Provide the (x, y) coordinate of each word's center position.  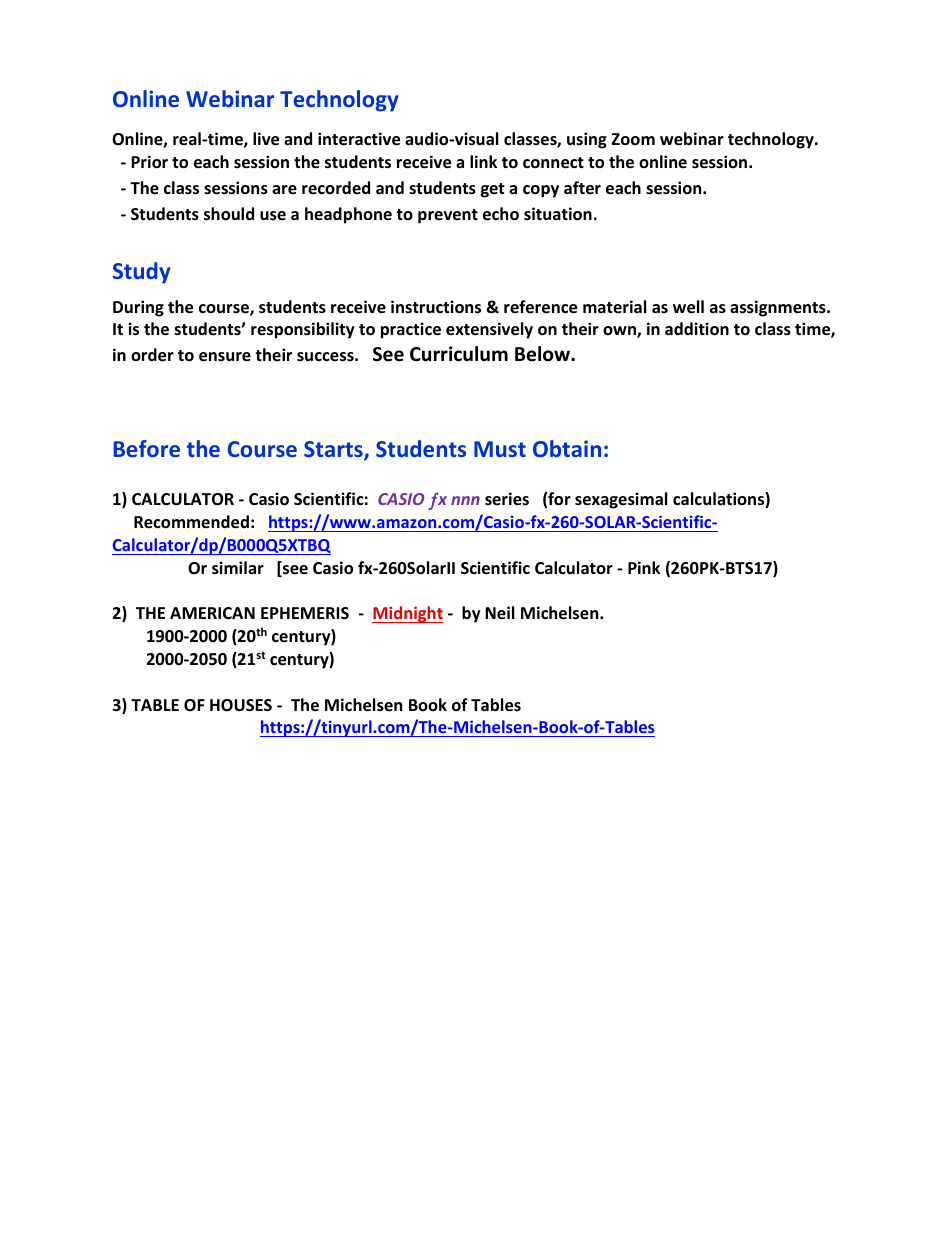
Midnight (407, 614)
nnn (465, 500)
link (483, 161)
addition (697, 329)
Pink (644, 567)
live (266, 139)
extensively (489, 330)
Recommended (191, 522)
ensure (225, 357)
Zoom (633, 139)
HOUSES (241, 705)
